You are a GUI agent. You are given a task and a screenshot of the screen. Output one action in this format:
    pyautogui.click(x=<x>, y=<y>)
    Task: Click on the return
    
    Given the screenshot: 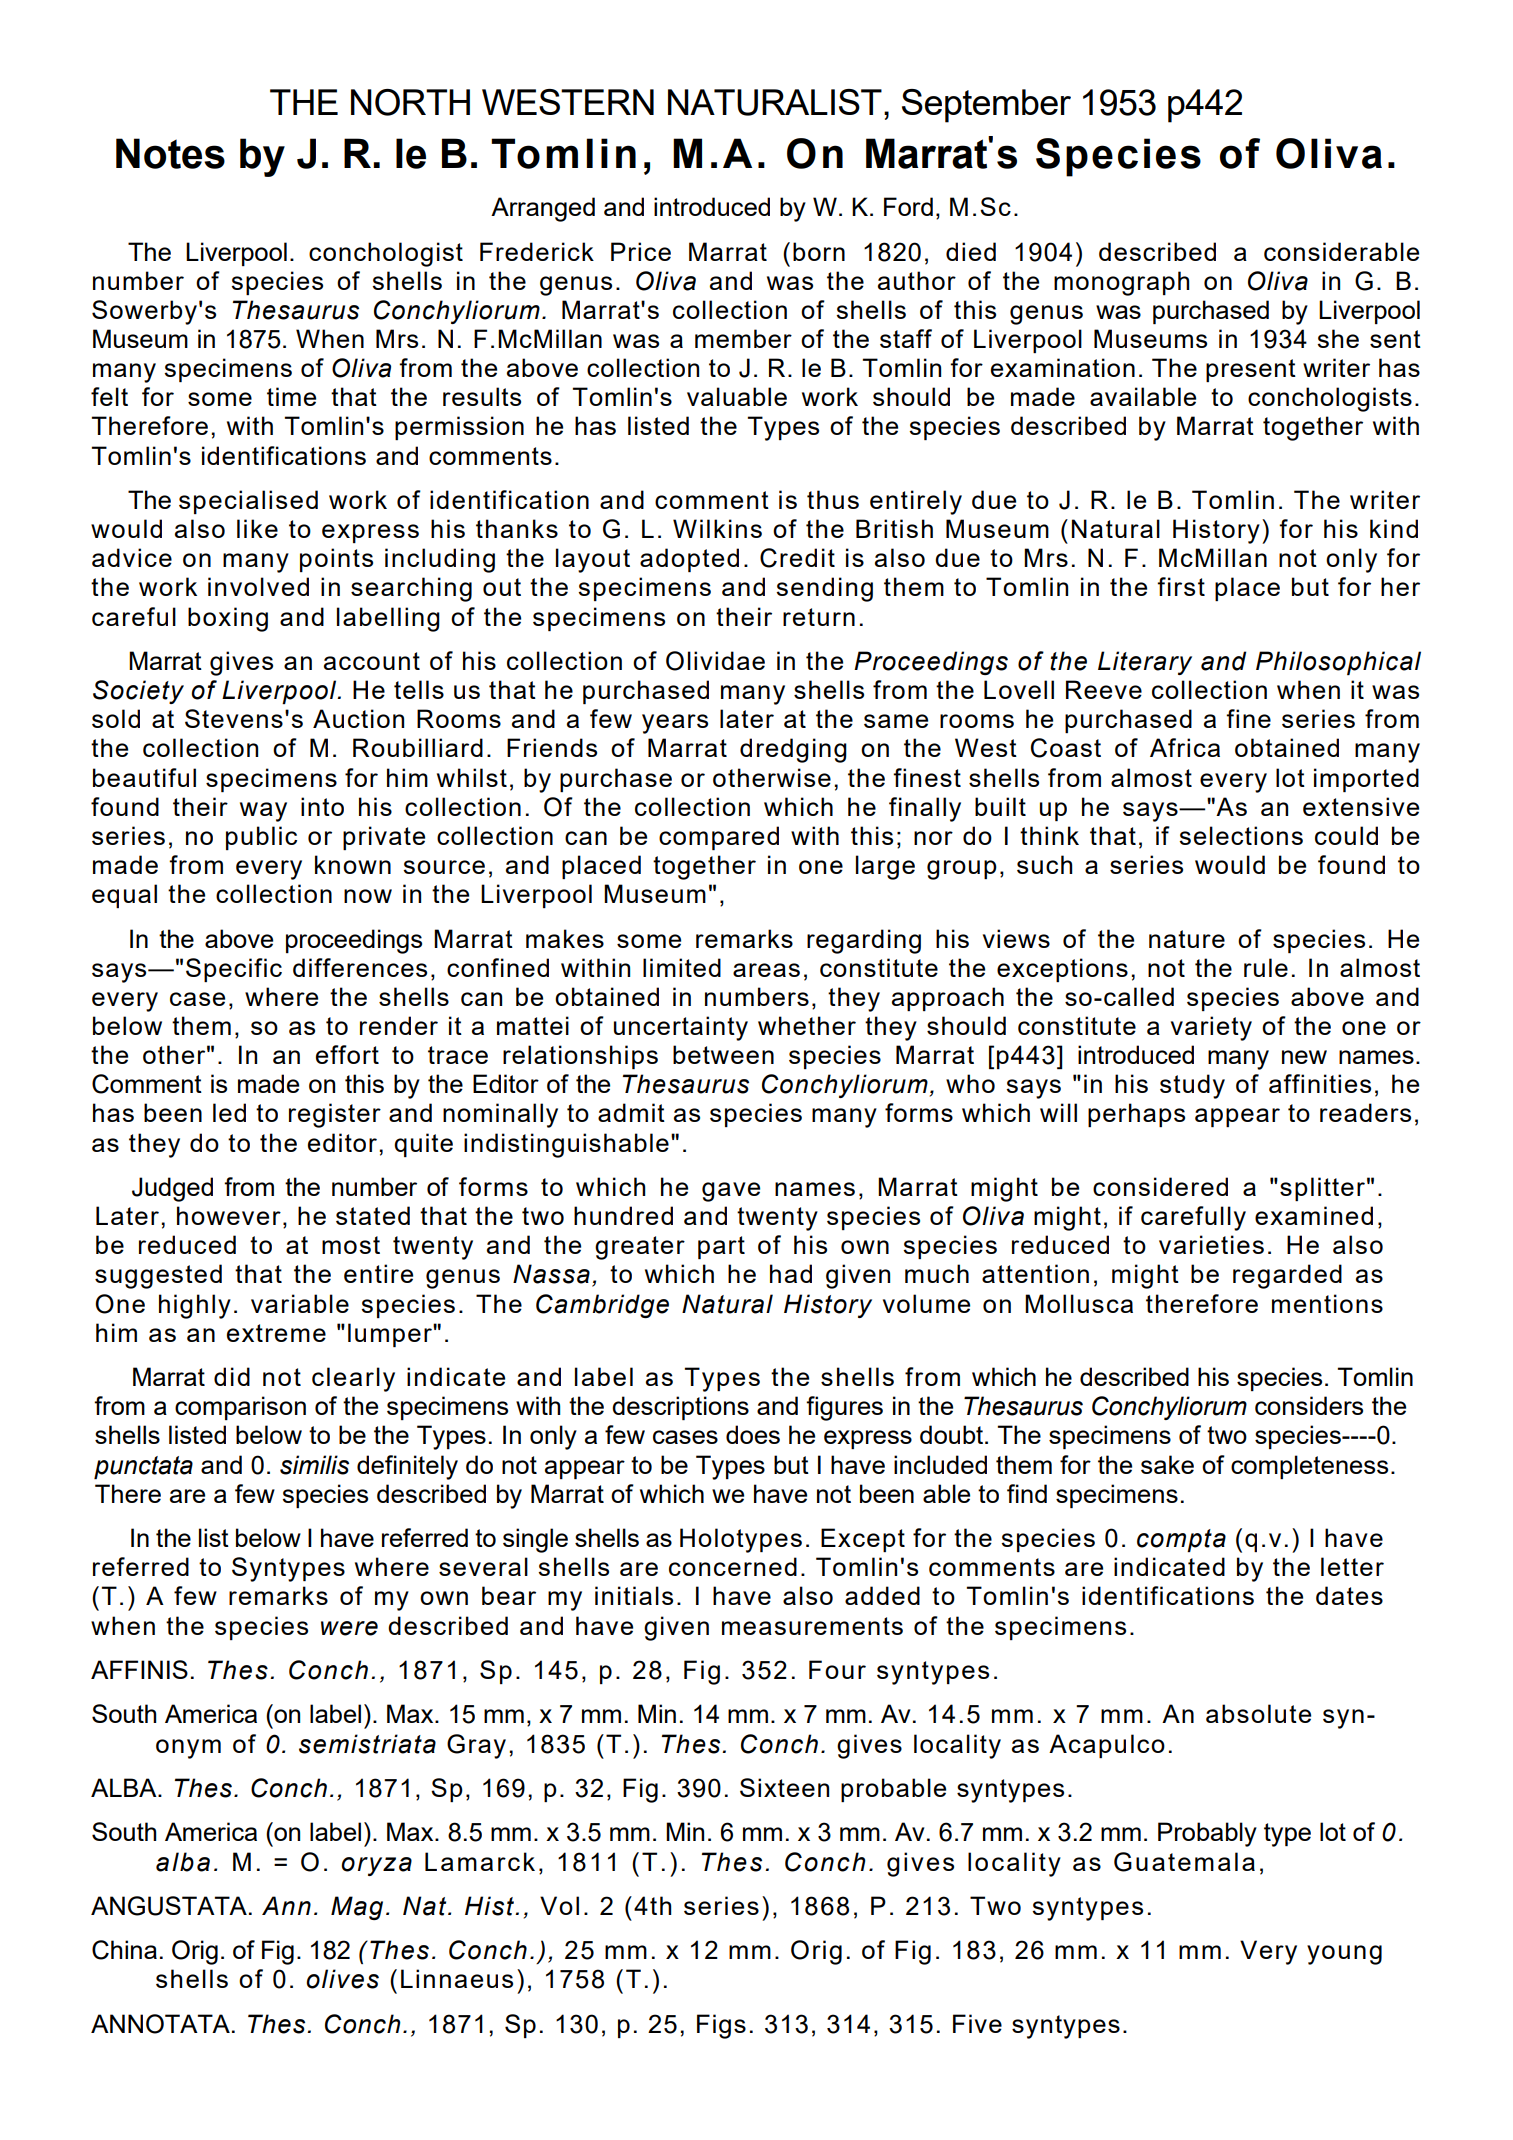 What is the action you would take?
    pyautogui.click(x=819, y=617)
